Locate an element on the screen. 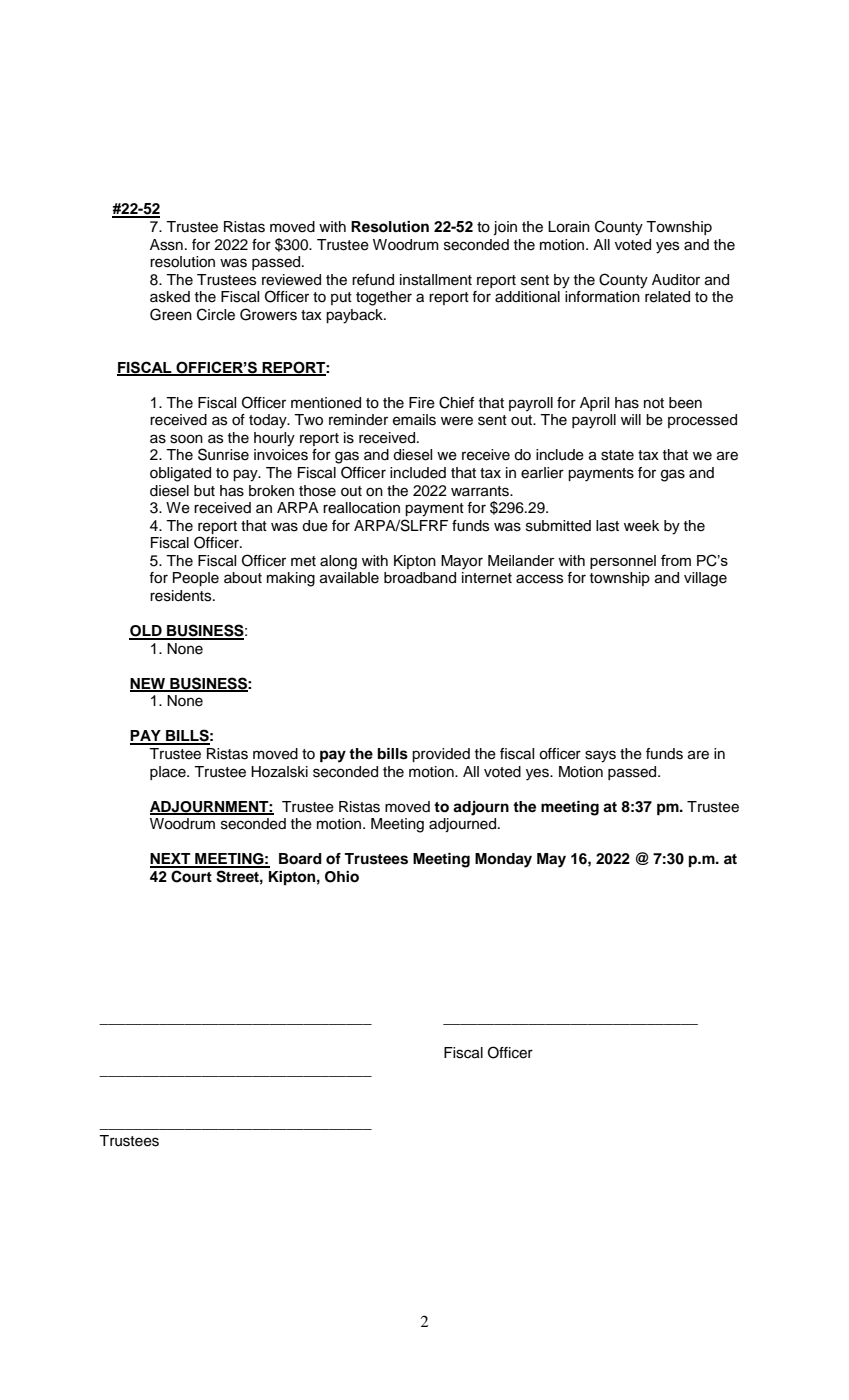 This screenshot has width=849, height=1400. Assn is located at coordinates (166, 245).
